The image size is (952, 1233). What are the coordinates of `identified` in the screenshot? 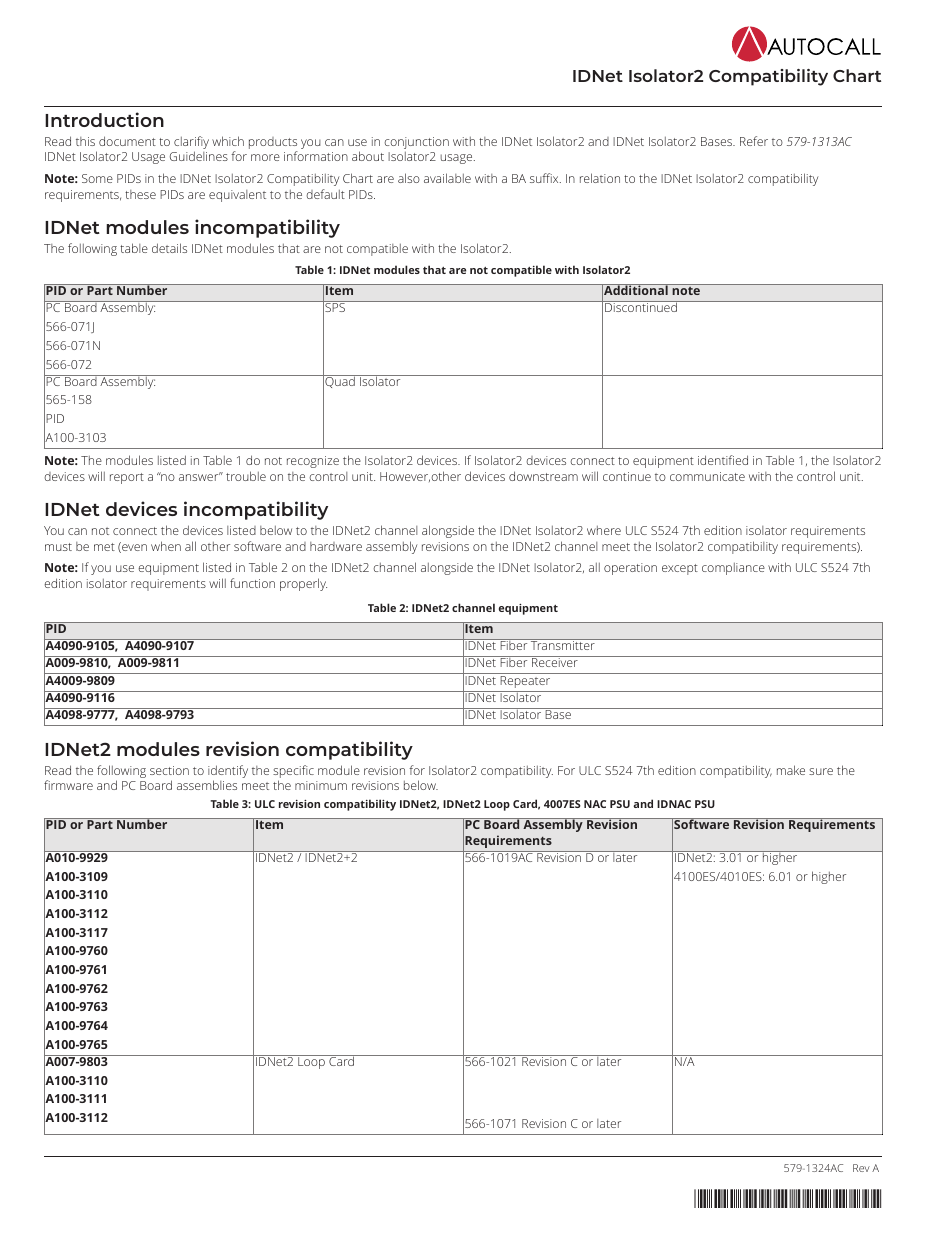 It's located at (723, 460).
